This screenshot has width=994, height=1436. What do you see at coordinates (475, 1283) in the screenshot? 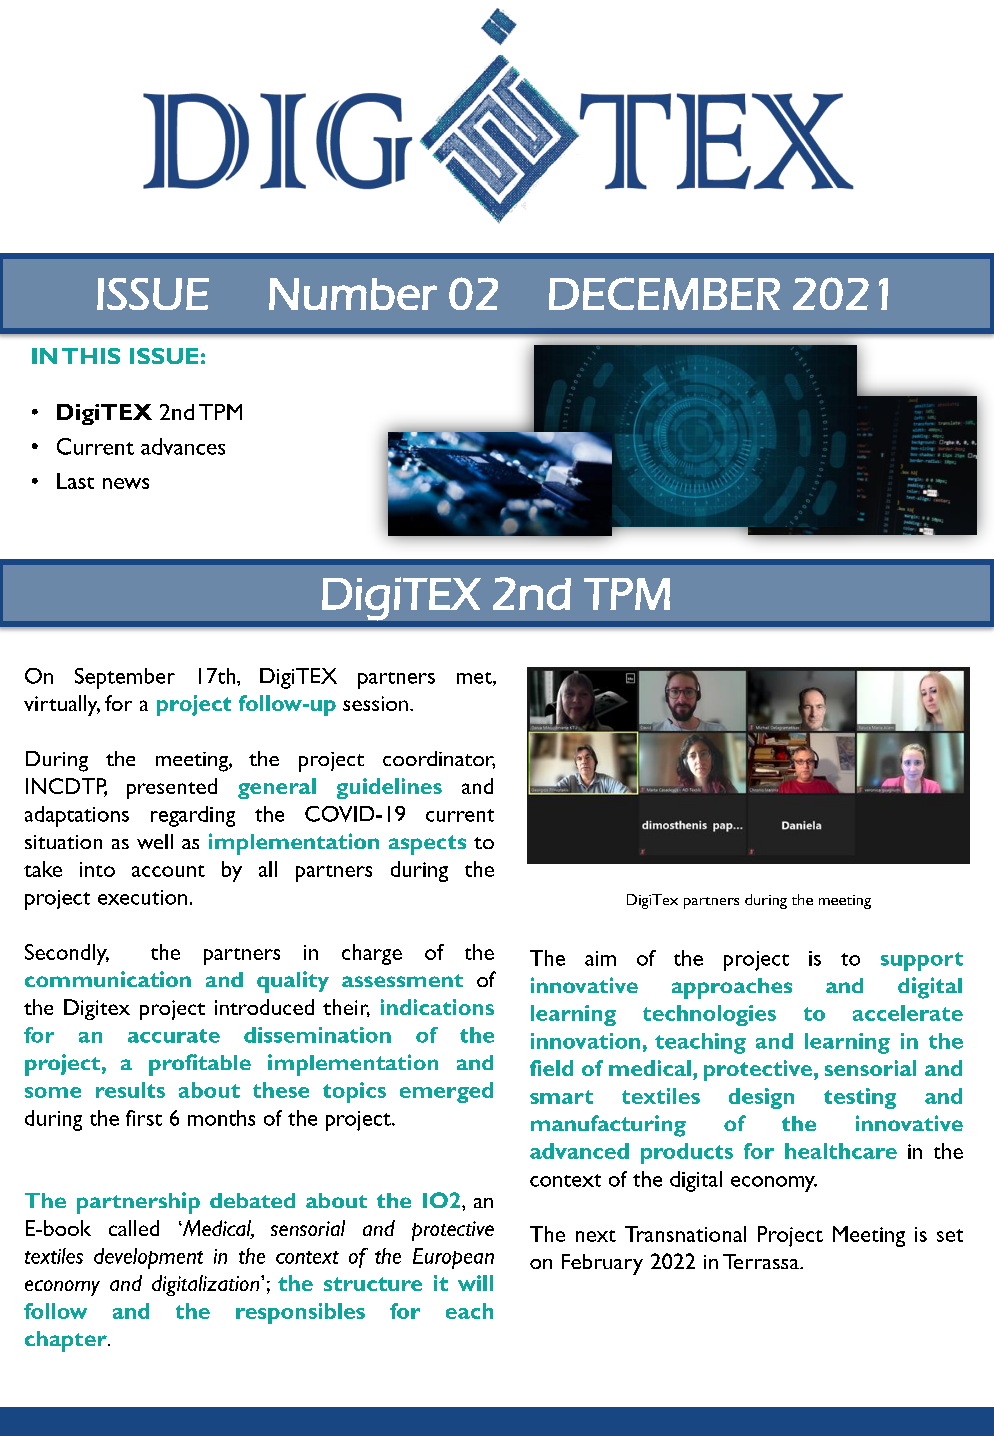
I see `will` at bounding box center [475, 1283].
